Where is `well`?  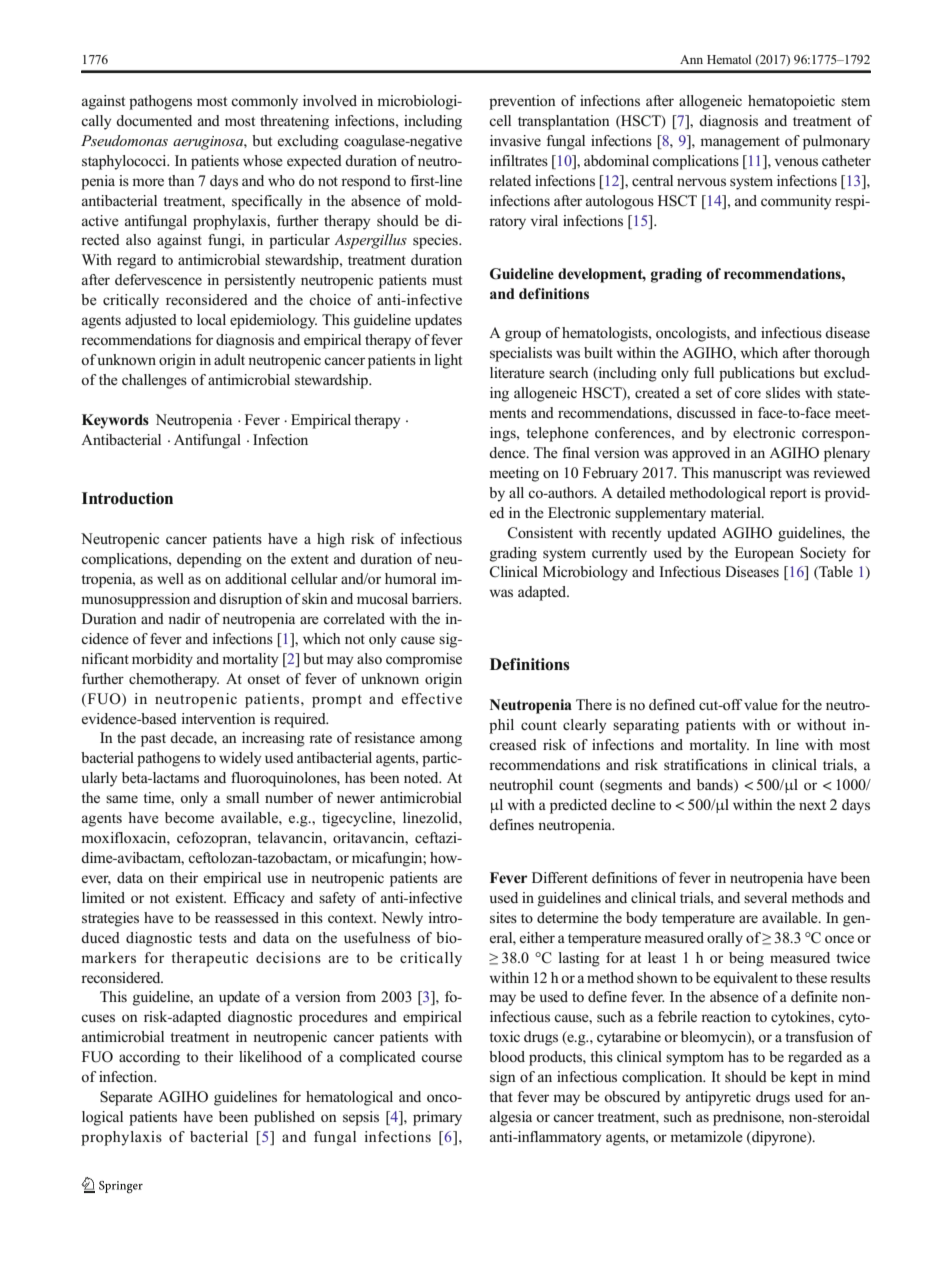
well is located at coordinates (170, 578).
